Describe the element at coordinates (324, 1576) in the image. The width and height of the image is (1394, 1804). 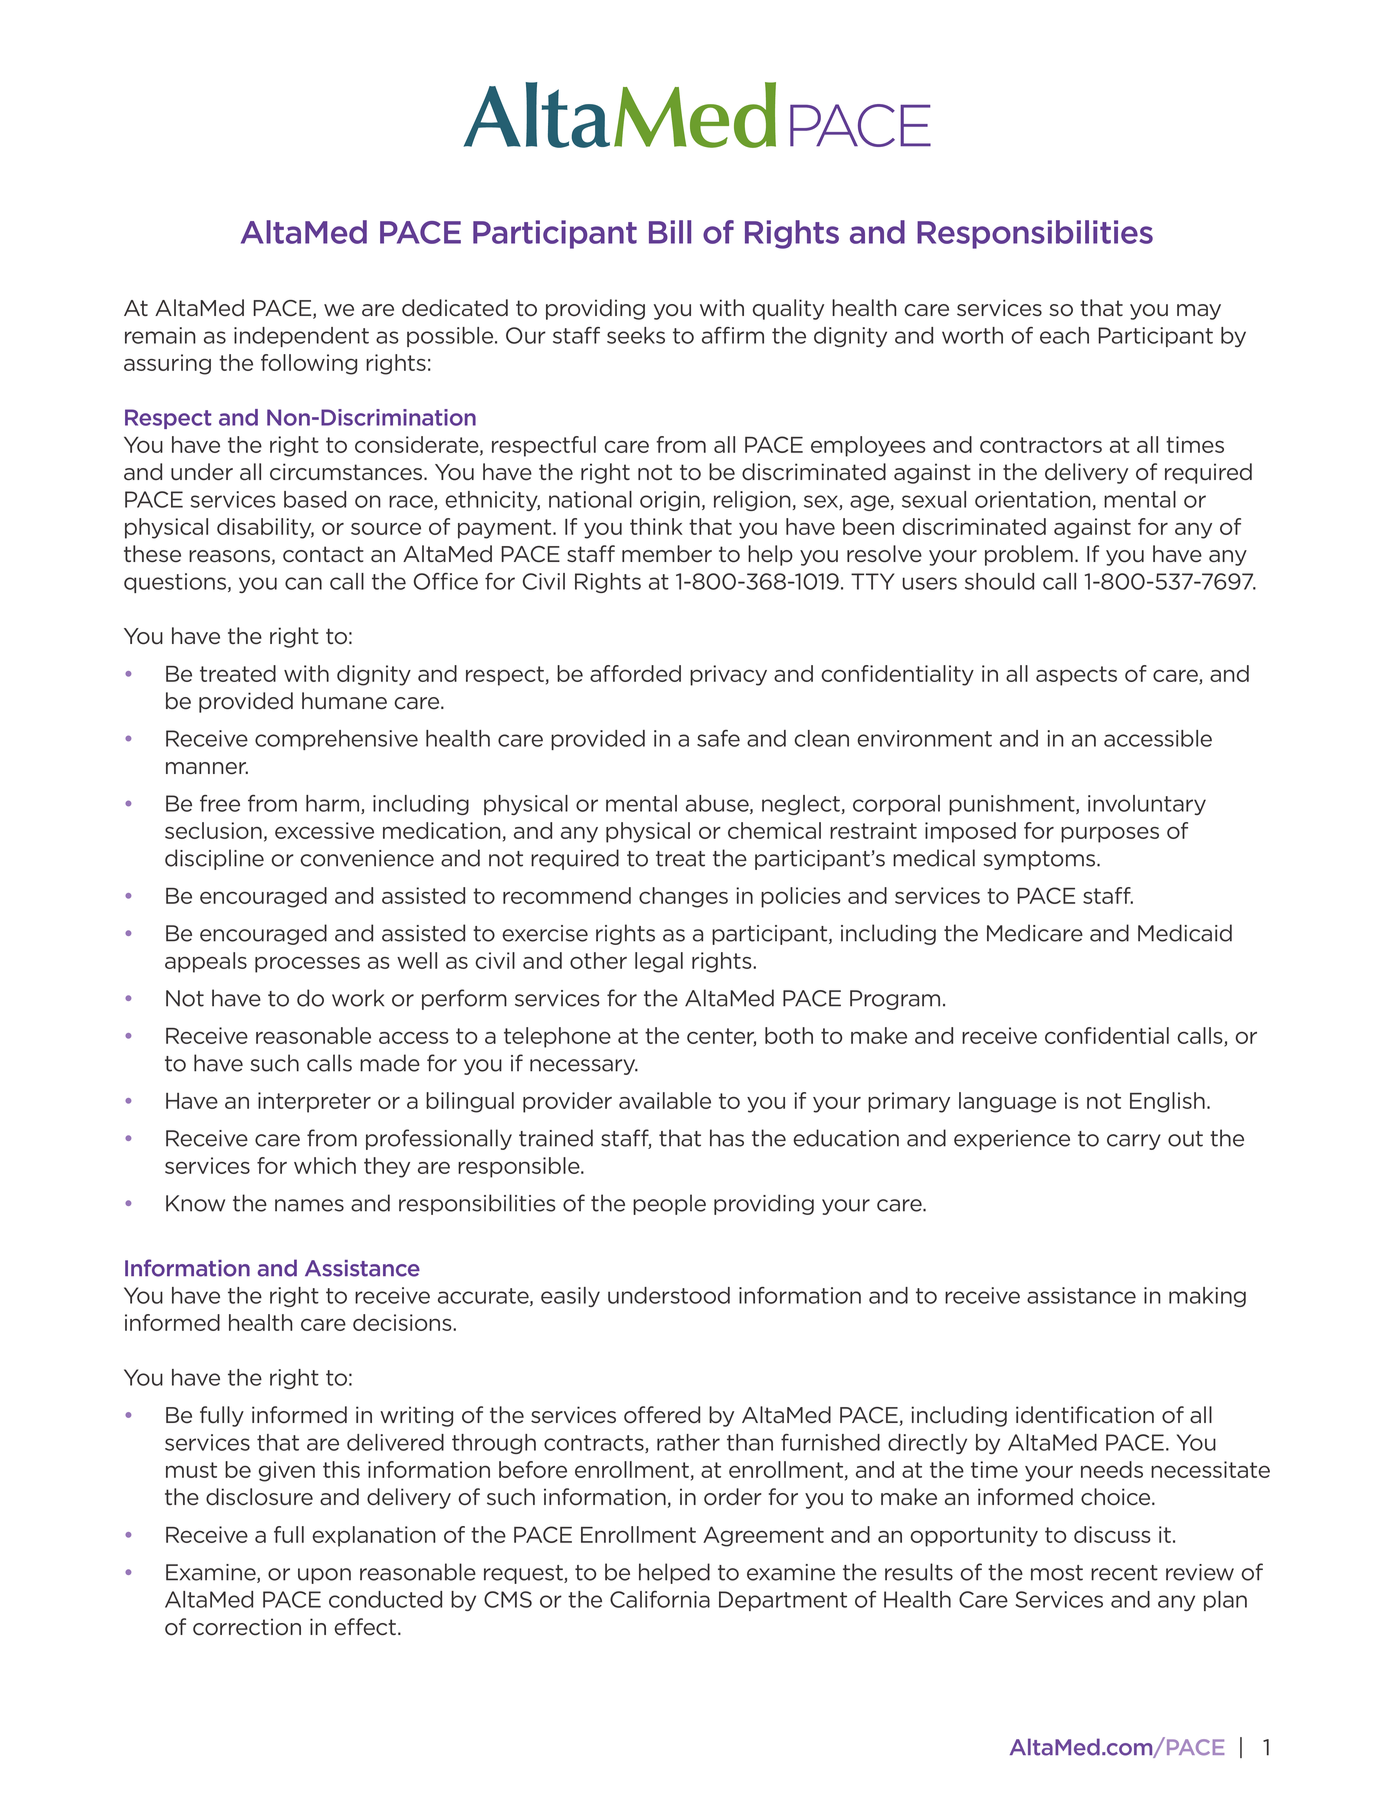
I see `upon` at that location.
